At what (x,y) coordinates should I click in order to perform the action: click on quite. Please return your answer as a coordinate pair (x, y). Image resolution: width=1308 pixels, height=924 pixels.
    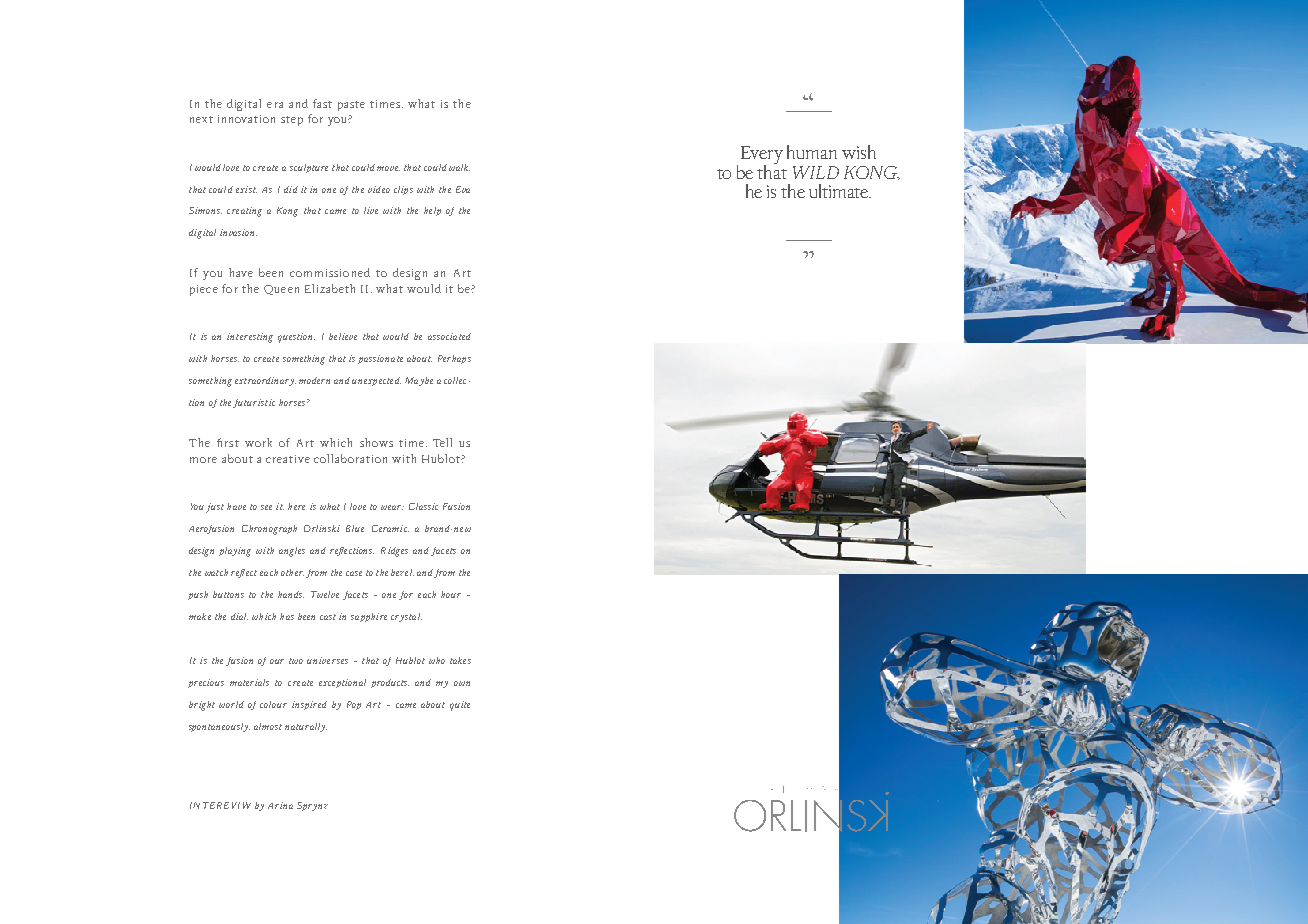
    Looking at the image, I should click on (460, 706).
